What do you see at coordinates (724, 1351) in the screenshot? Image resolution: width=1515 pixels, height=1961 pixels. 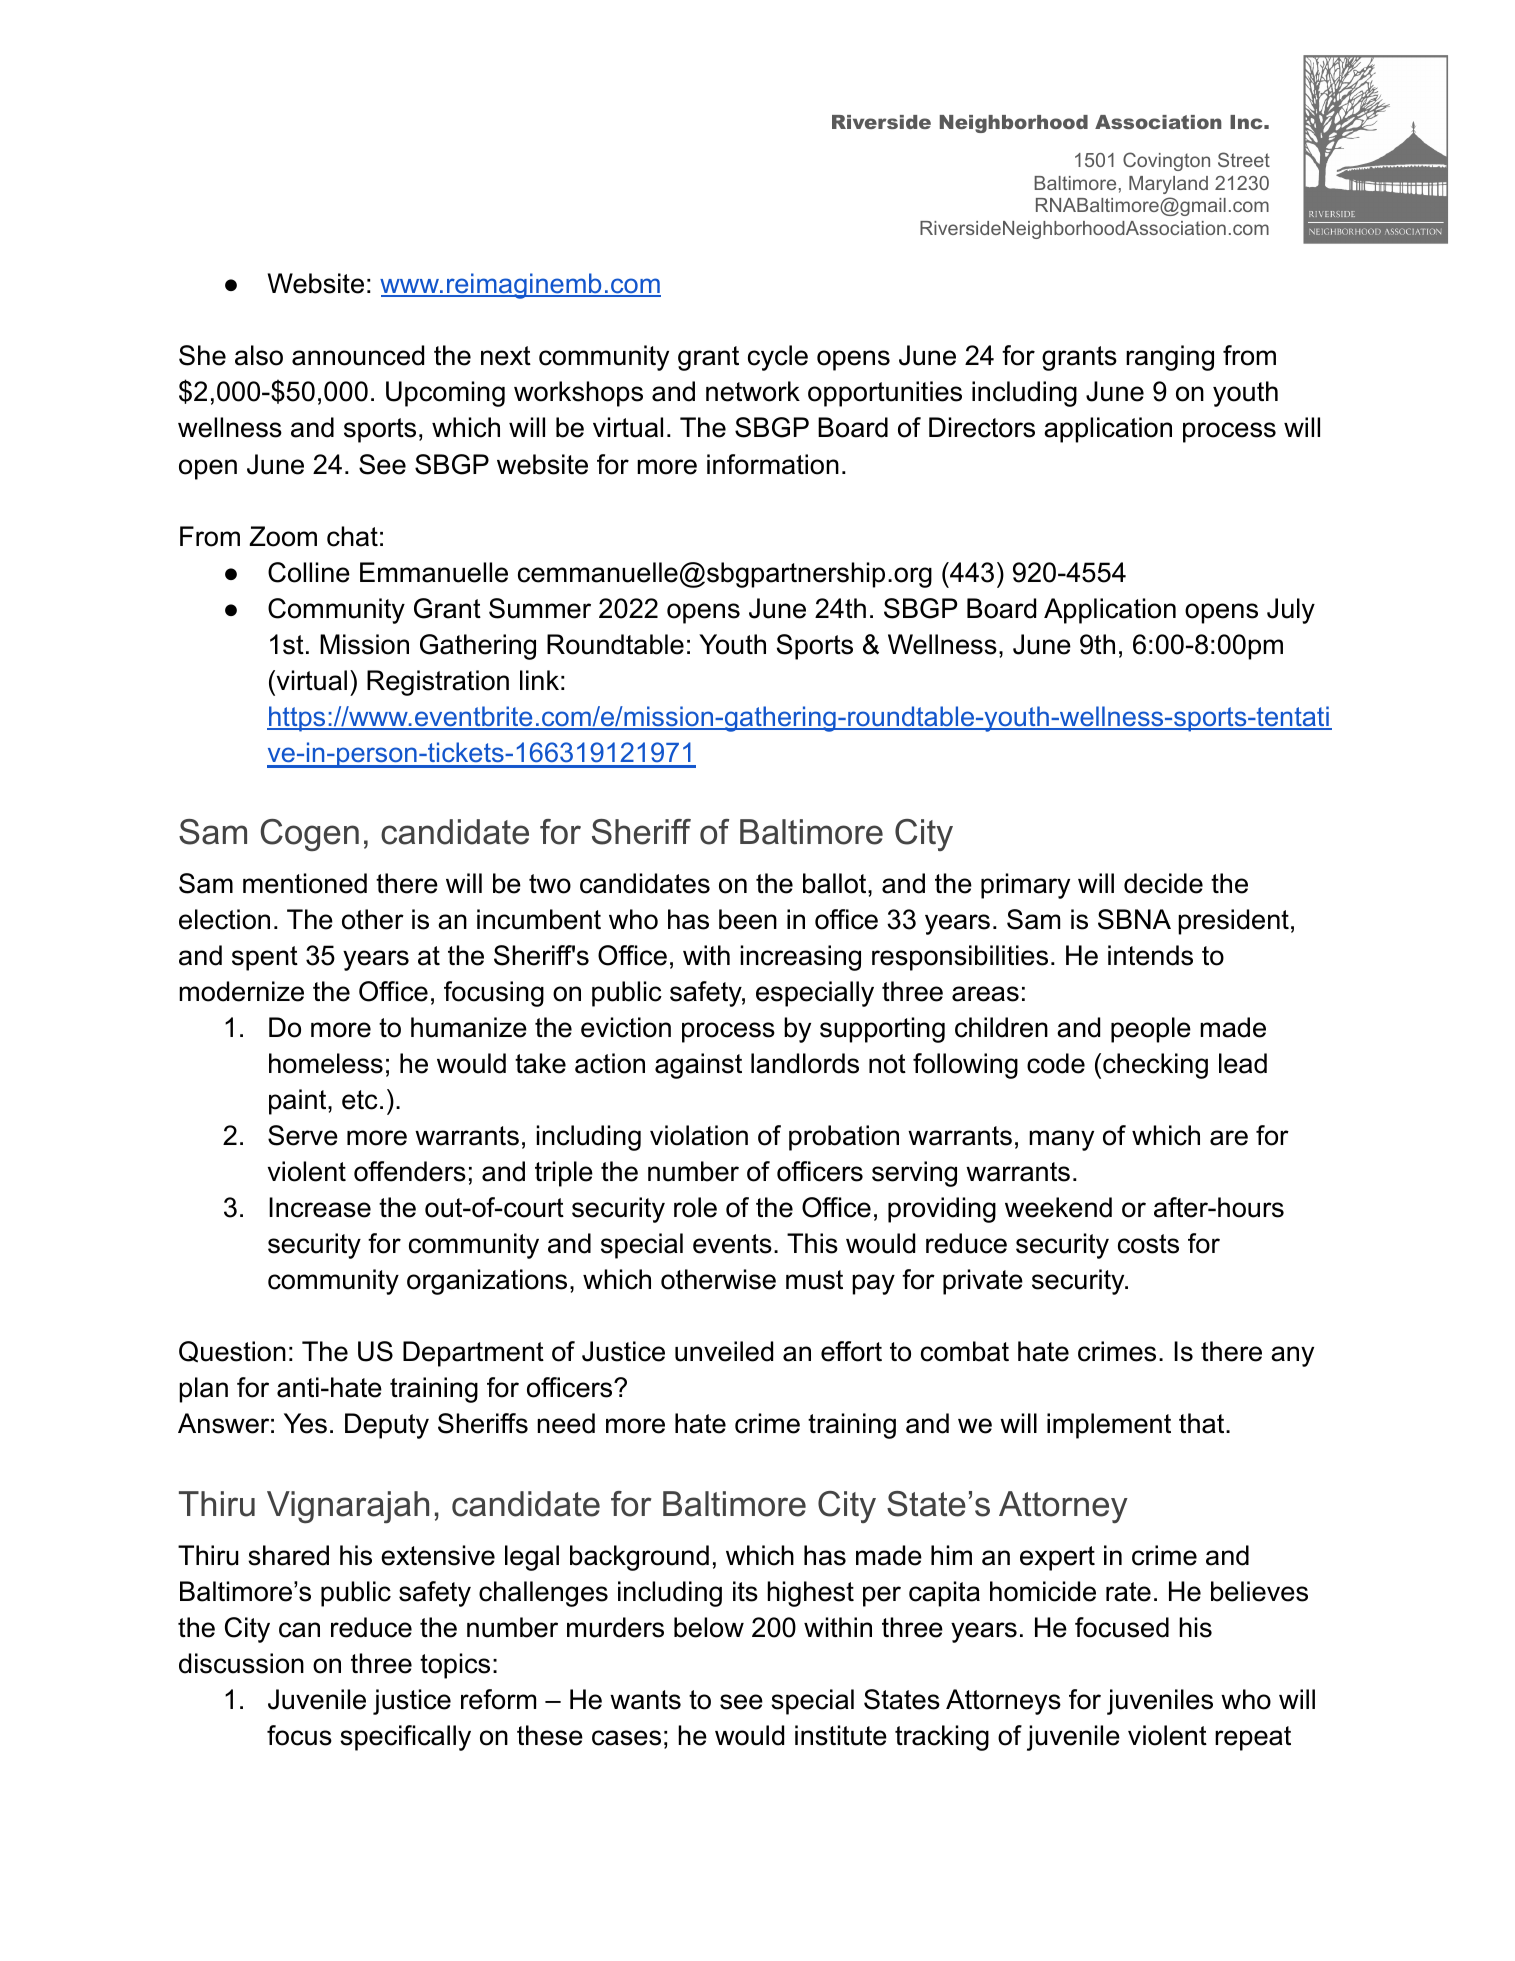 I see `unveiled` at bounding box center [724, 1351].
